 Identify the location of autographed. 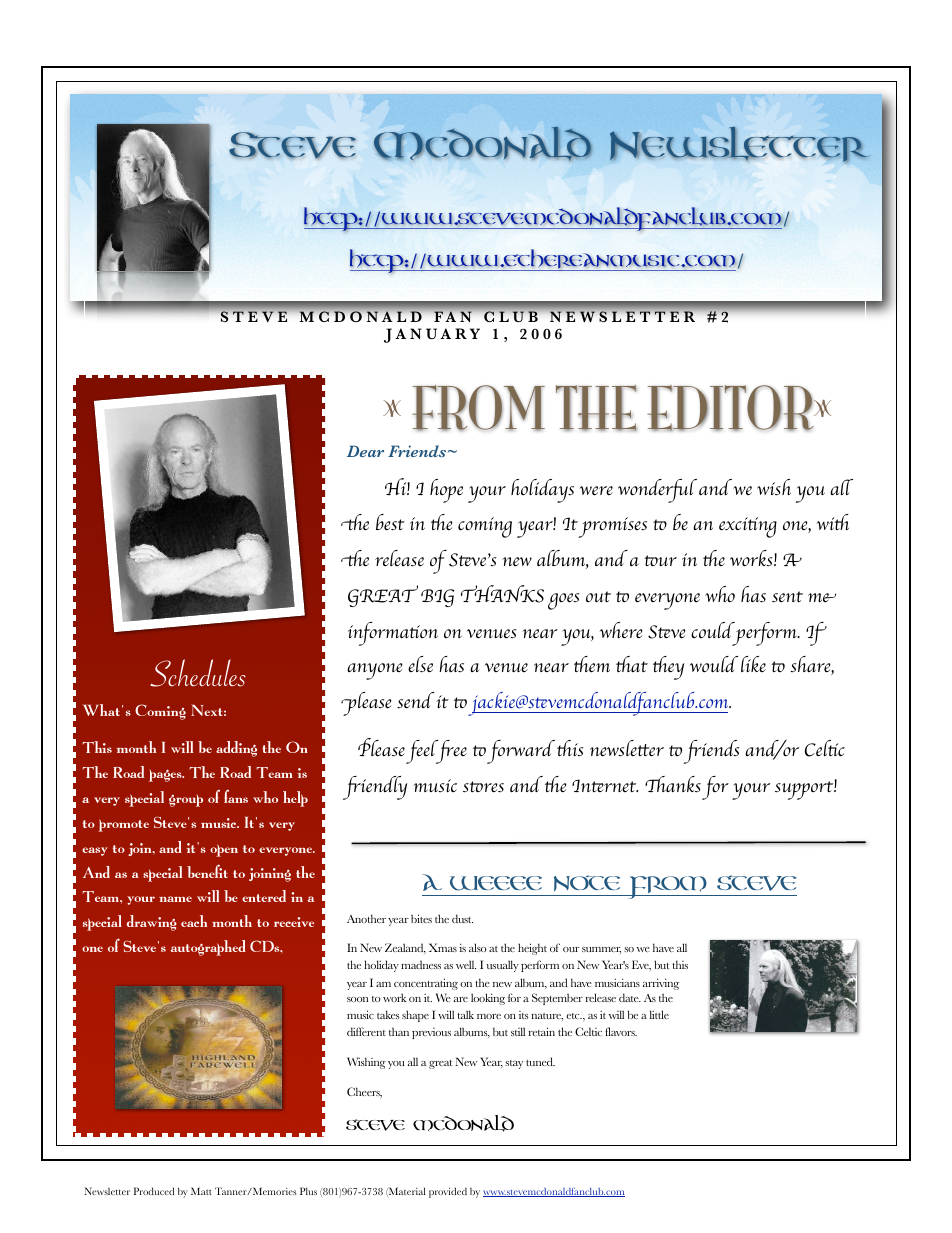
(208, 948).
